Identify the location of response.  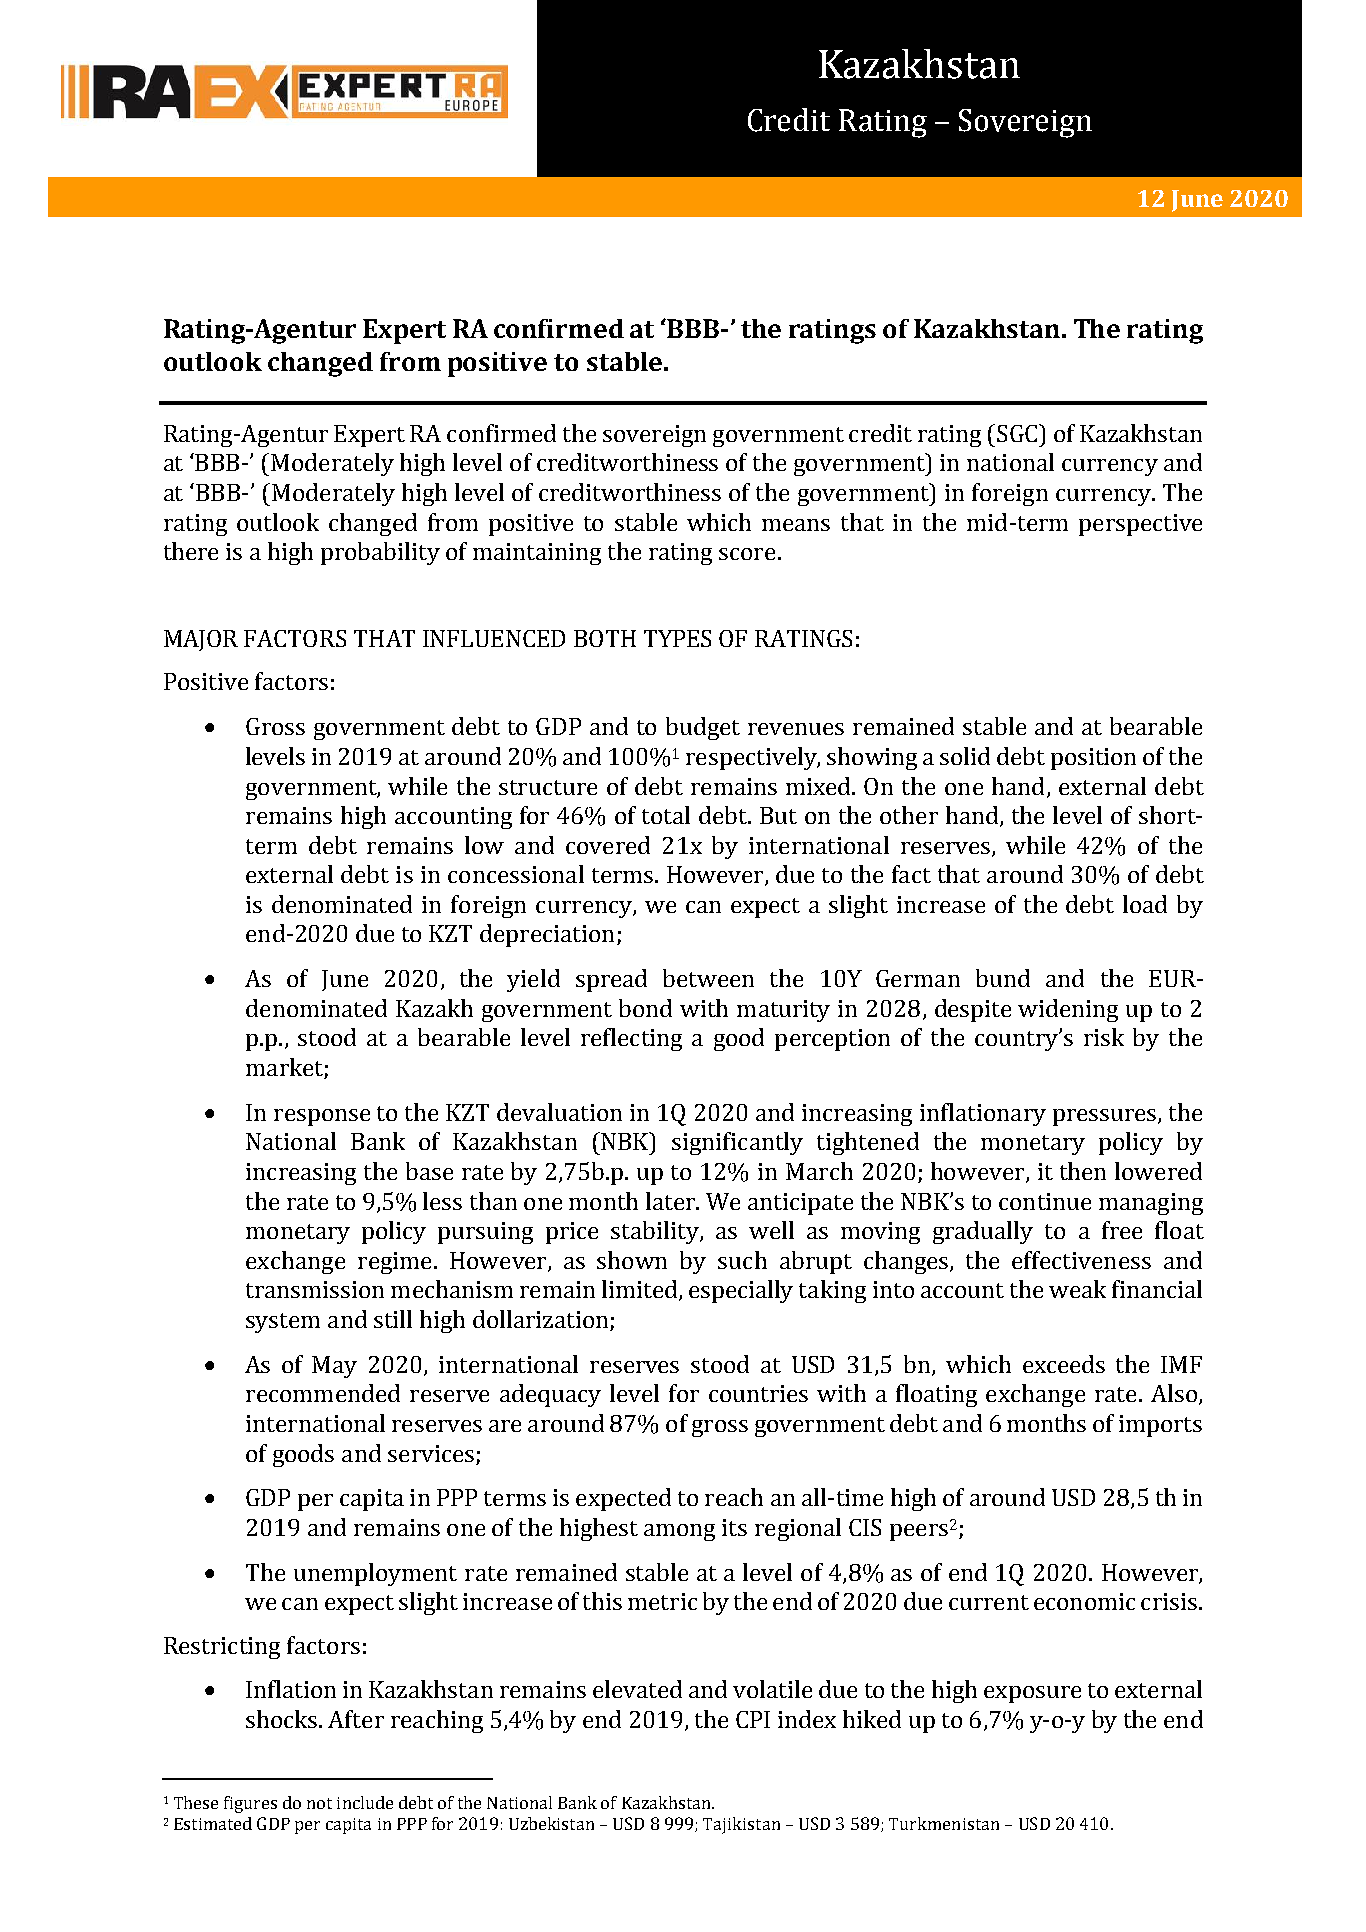
(322, 1117).
